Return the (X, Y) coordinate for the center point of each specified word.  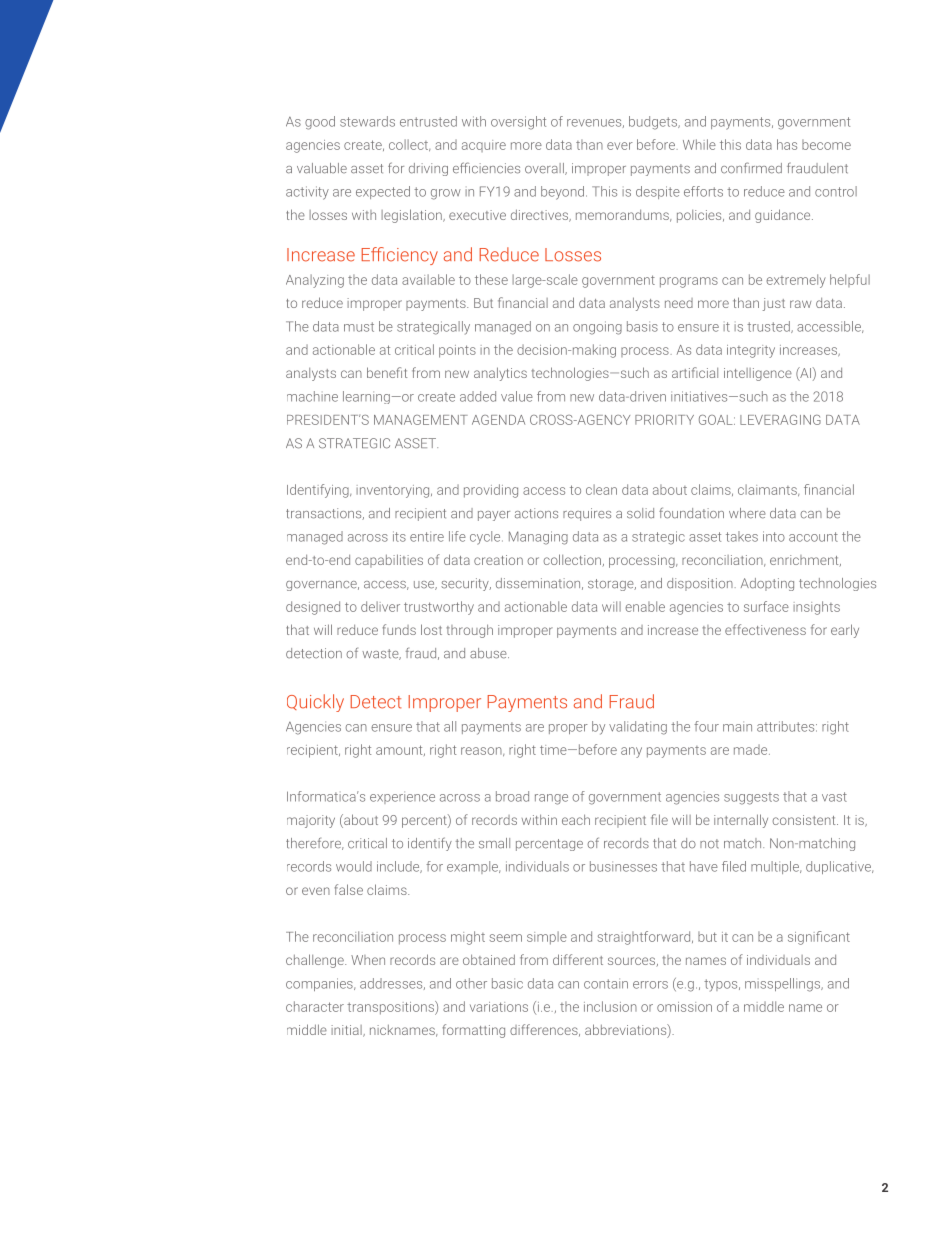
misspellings (784, 985)
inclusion (610, 1006)
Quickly (315, 703)
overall (545, 169)
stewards (367, 121)
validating (638, 728)
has (787, 144)
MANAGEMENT (421, 420)
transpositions (391, 1008)
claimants (768, 490)
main (737, 726)
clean (601, 489)
